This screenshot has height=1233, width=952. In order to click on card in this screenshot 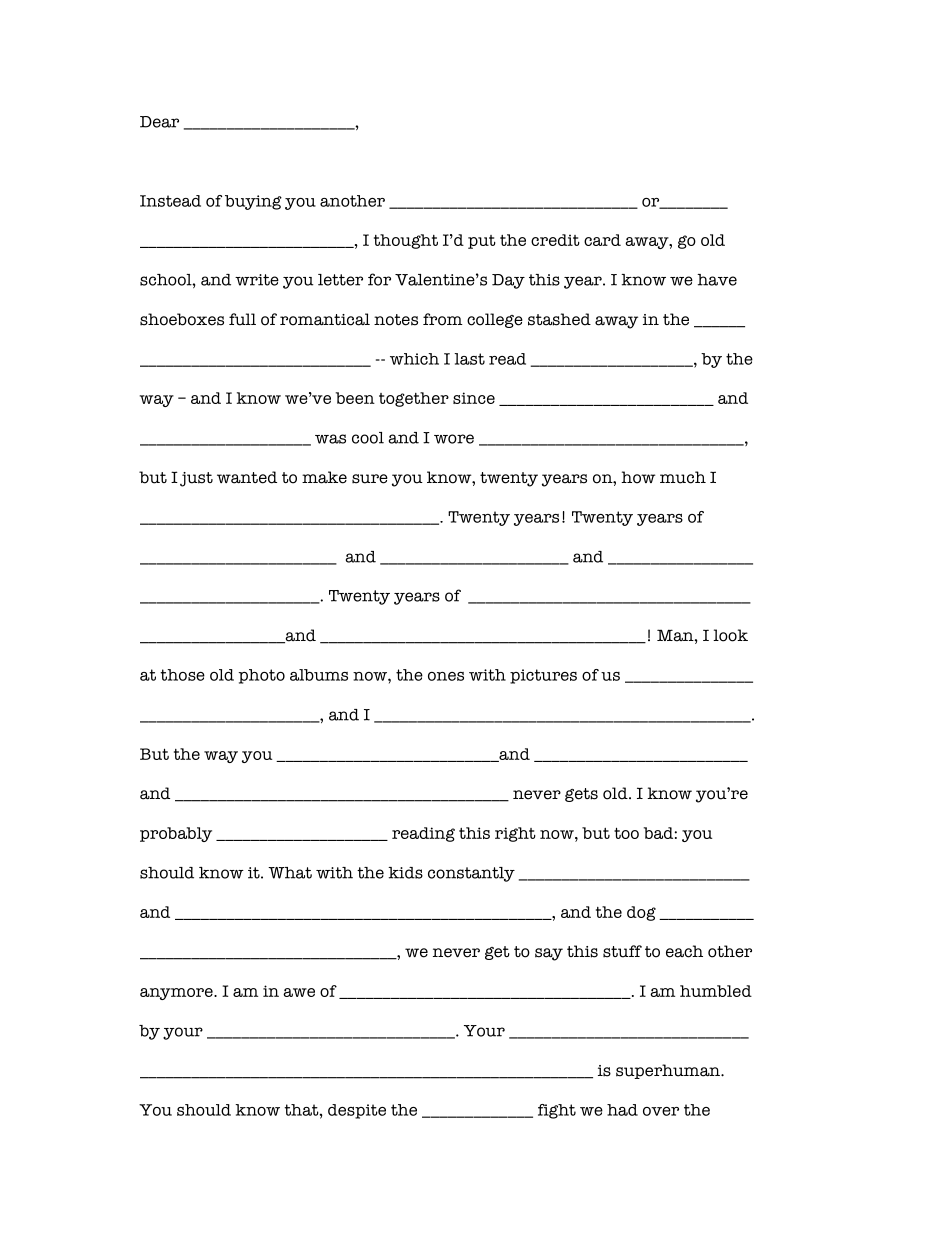, I will do `click(602, 240)`.
